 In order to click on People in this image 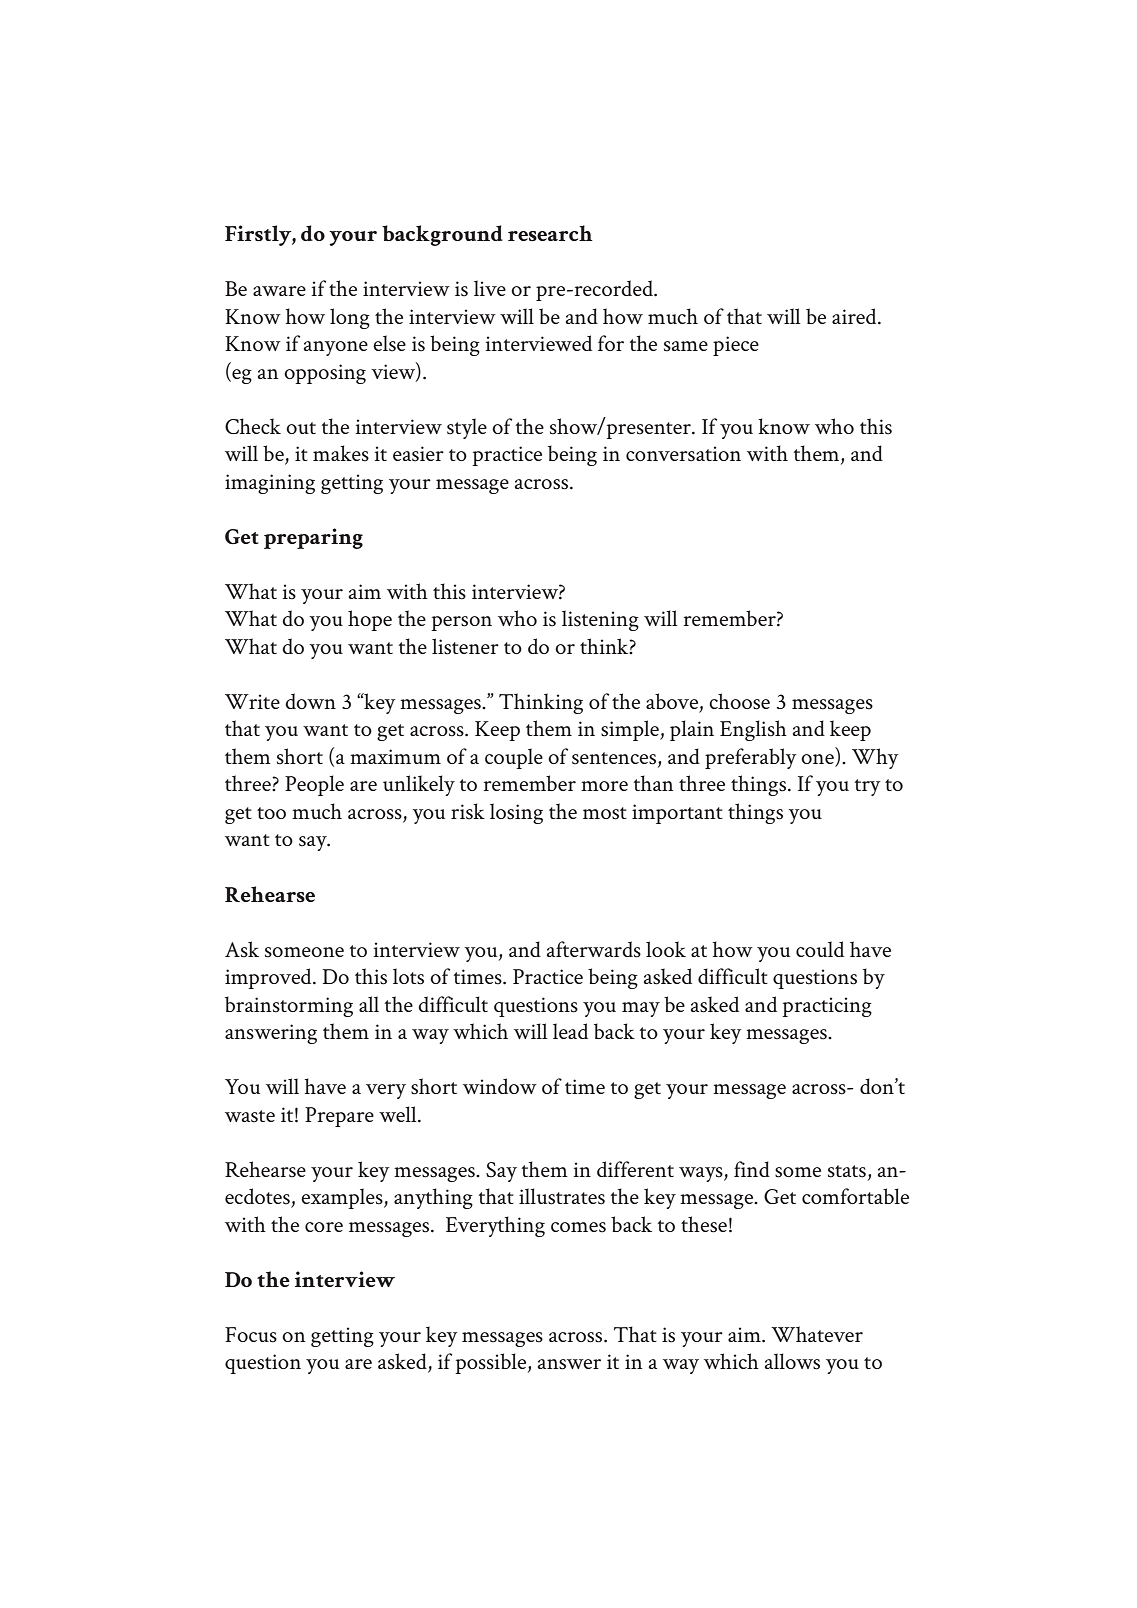, I will do `click(314, 785)`.
